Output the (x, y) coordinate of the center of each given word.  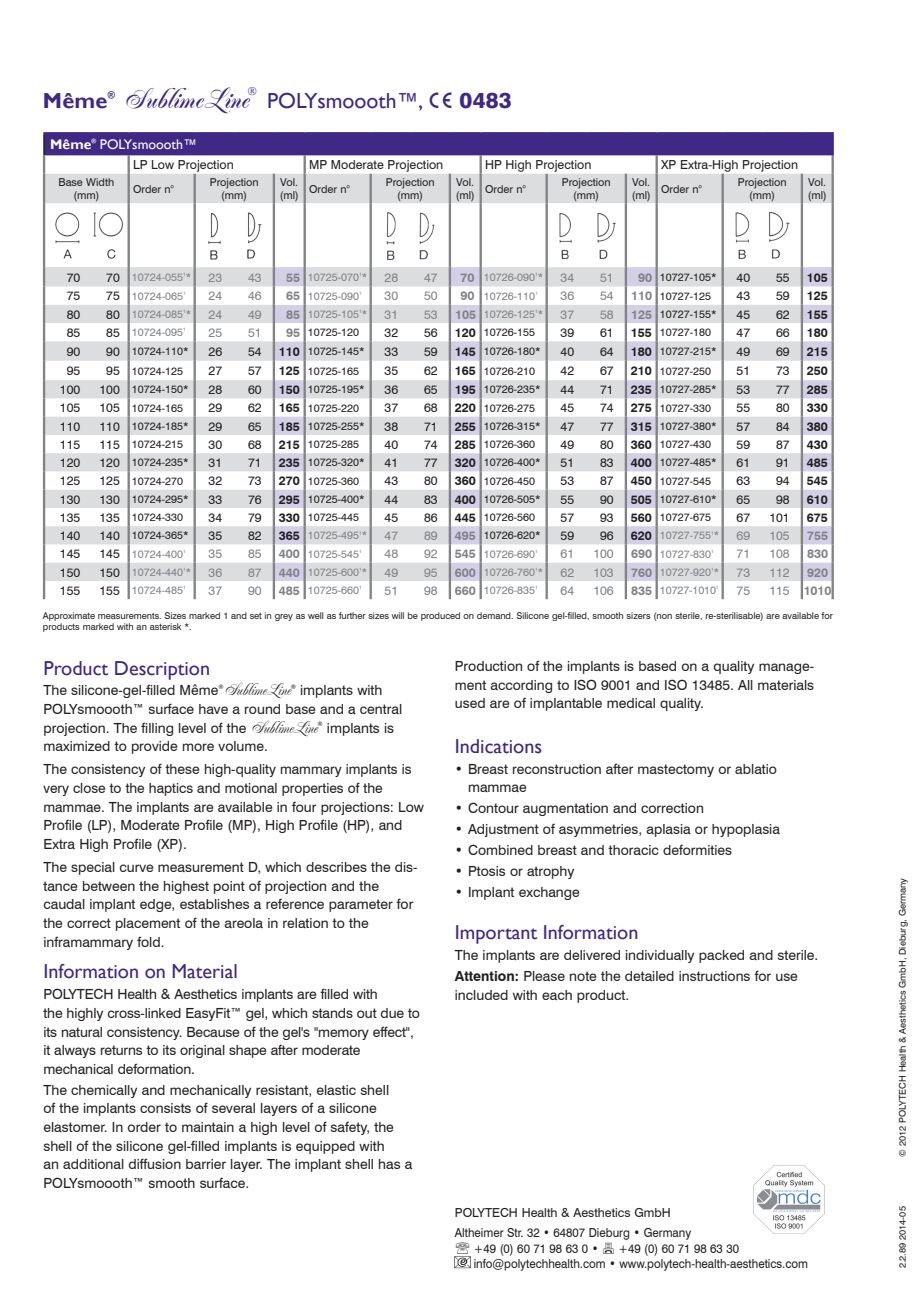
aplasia (668, 830)
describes (336, 867)
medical (631, 703)
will (398, 615)
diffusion (155, 1163)
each (557, 995)
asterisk (165, 626)
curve (137, 868)
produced (440, 616)
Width (100, 182)
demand (495, 615)
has (389, 1164)
